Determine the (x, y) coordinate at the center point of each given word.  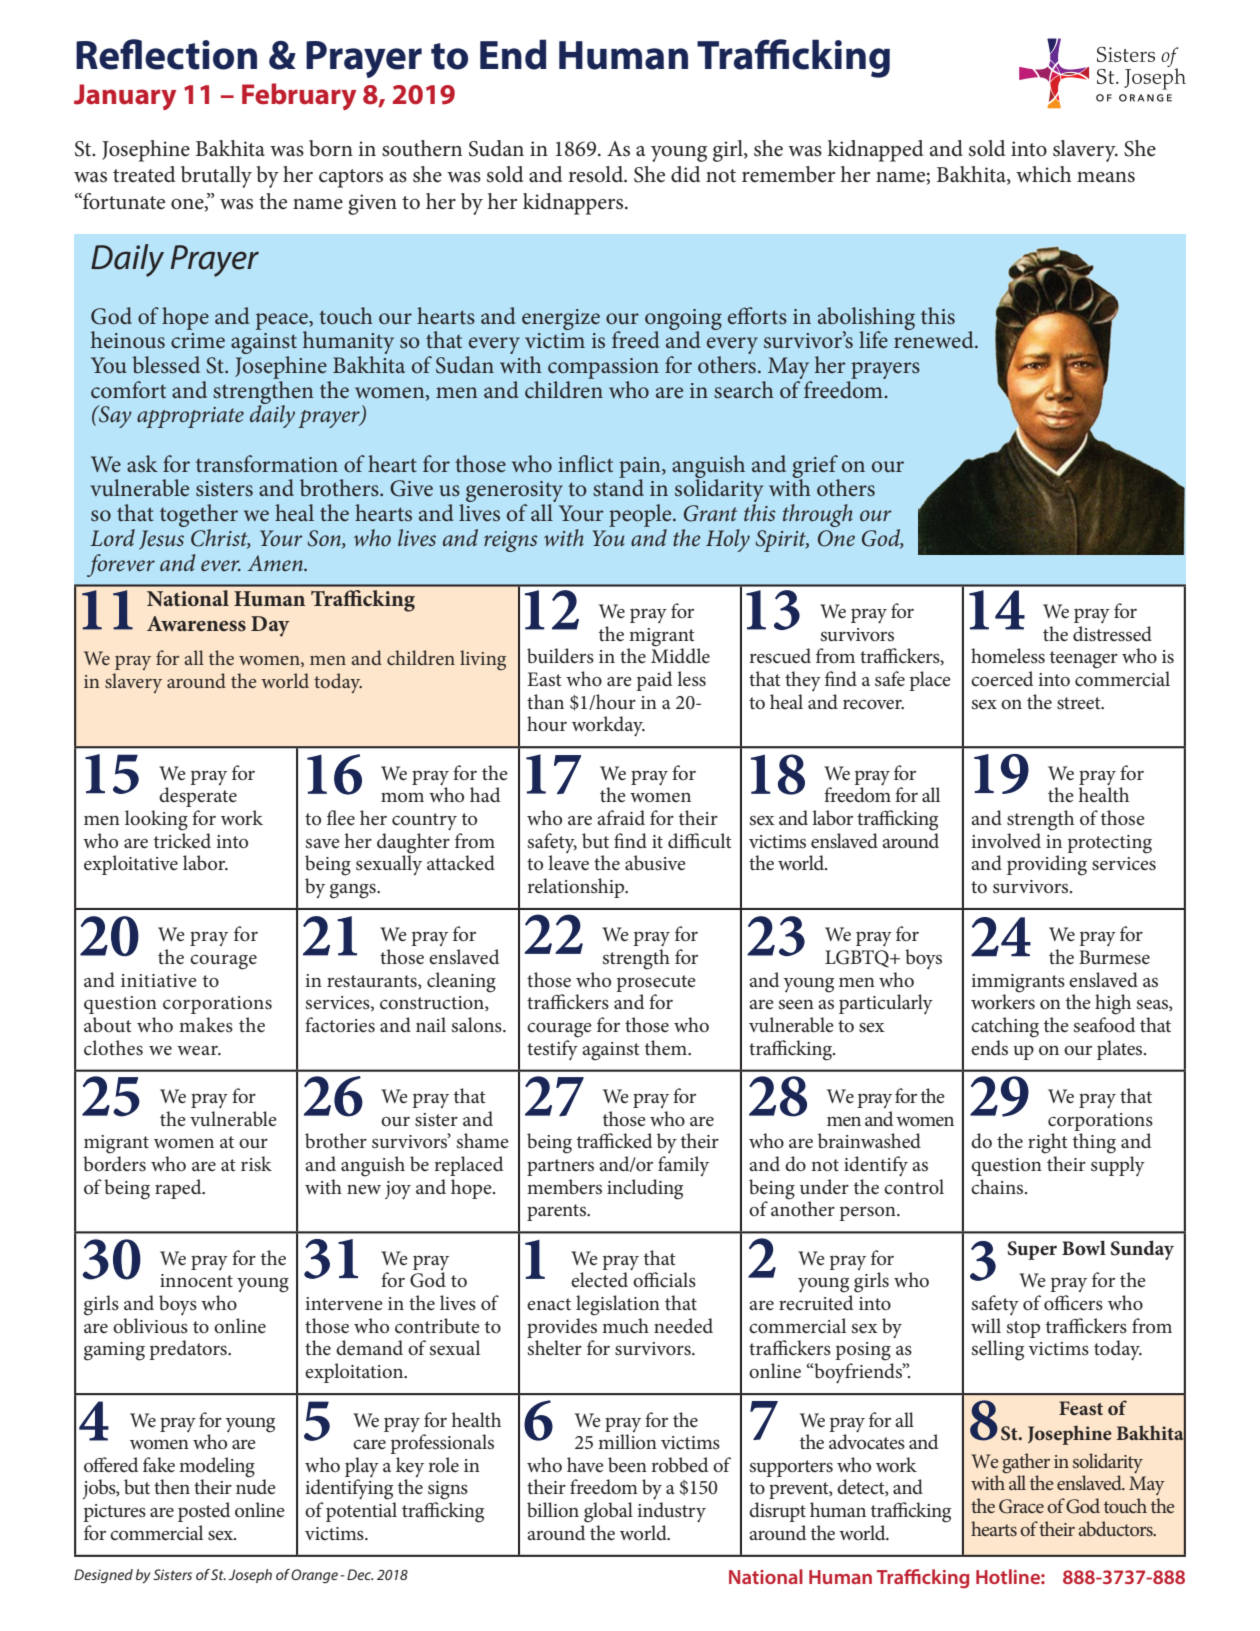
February (299, 96)
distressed (1112, 634)
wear (198, 1051)
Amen (276, 563)
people (641, 515)
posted (204, 1512)
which (1044, 174)
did (685, 174)
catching (1005, 1027)
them (667, 1048)
